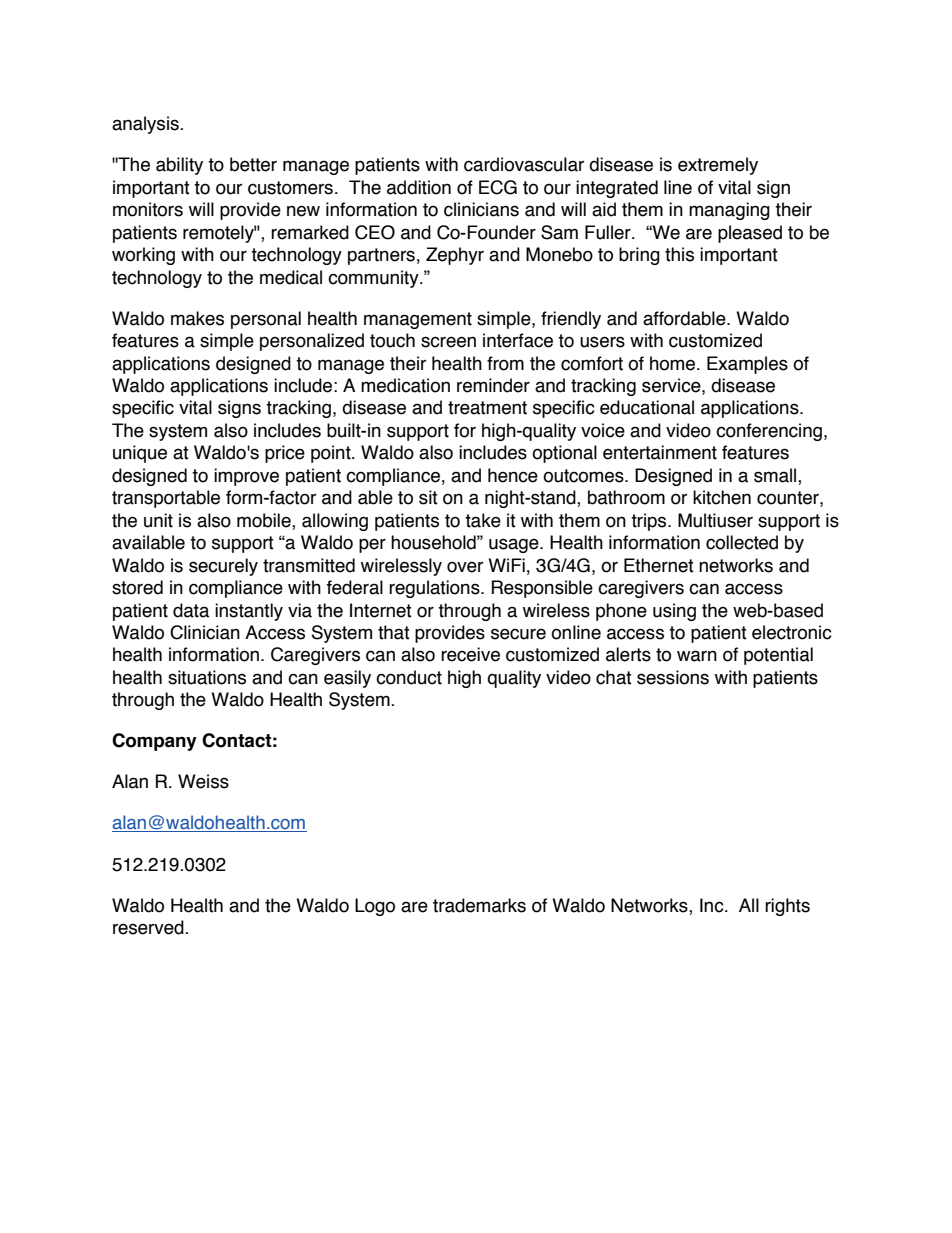 The height and width of the page is (1233, 952). What do you see at coordinates (149, 927) in the page?
I see `reserved` at bounding box center [149, 927].
